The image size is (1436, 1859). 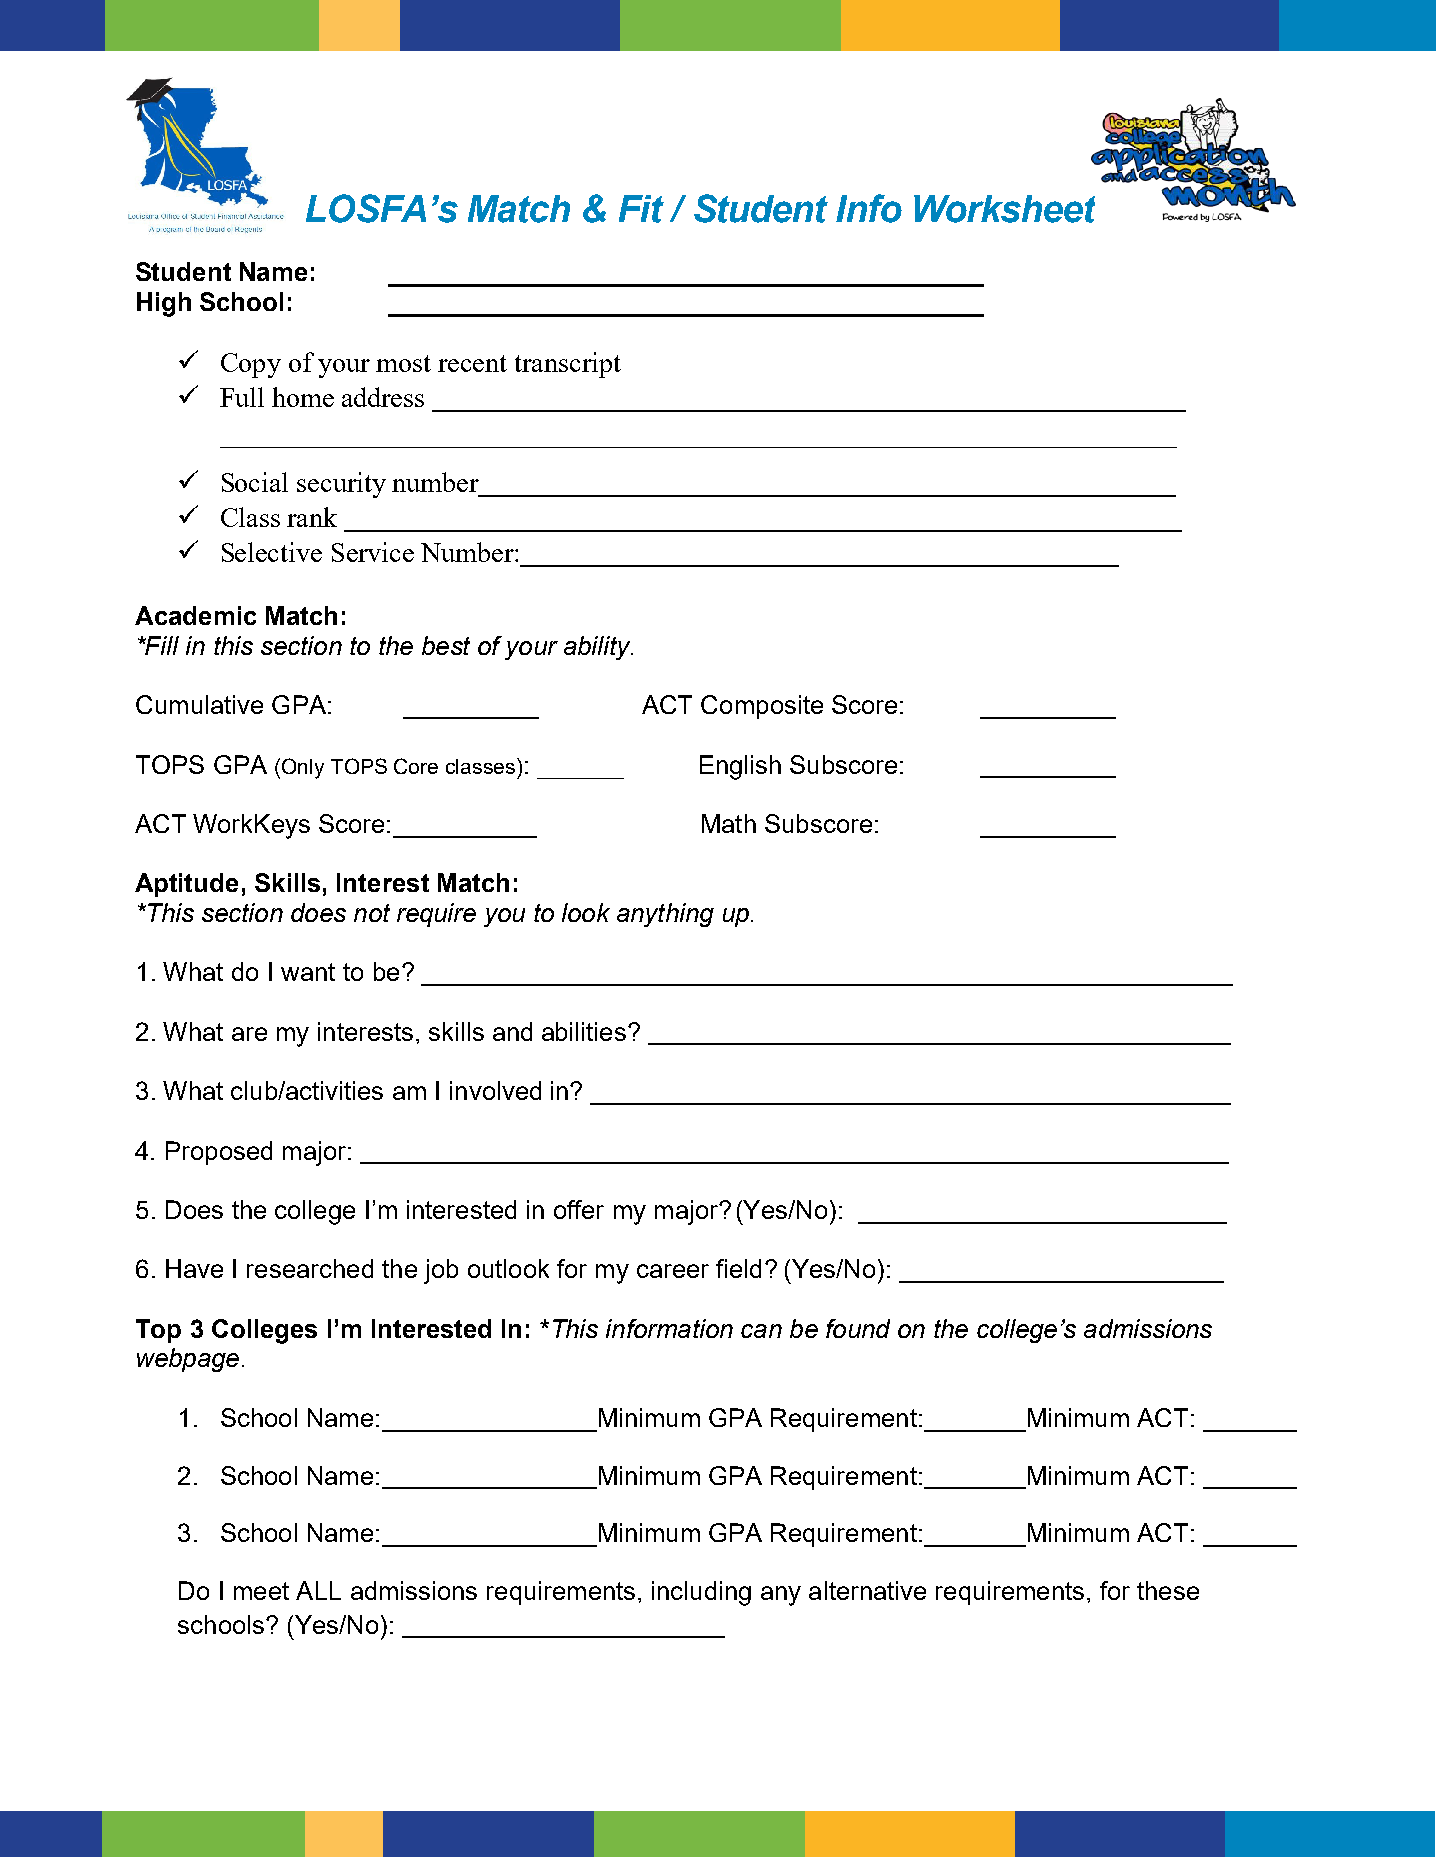 I want to click on Worksheet, so click(x=1004, y=209).
